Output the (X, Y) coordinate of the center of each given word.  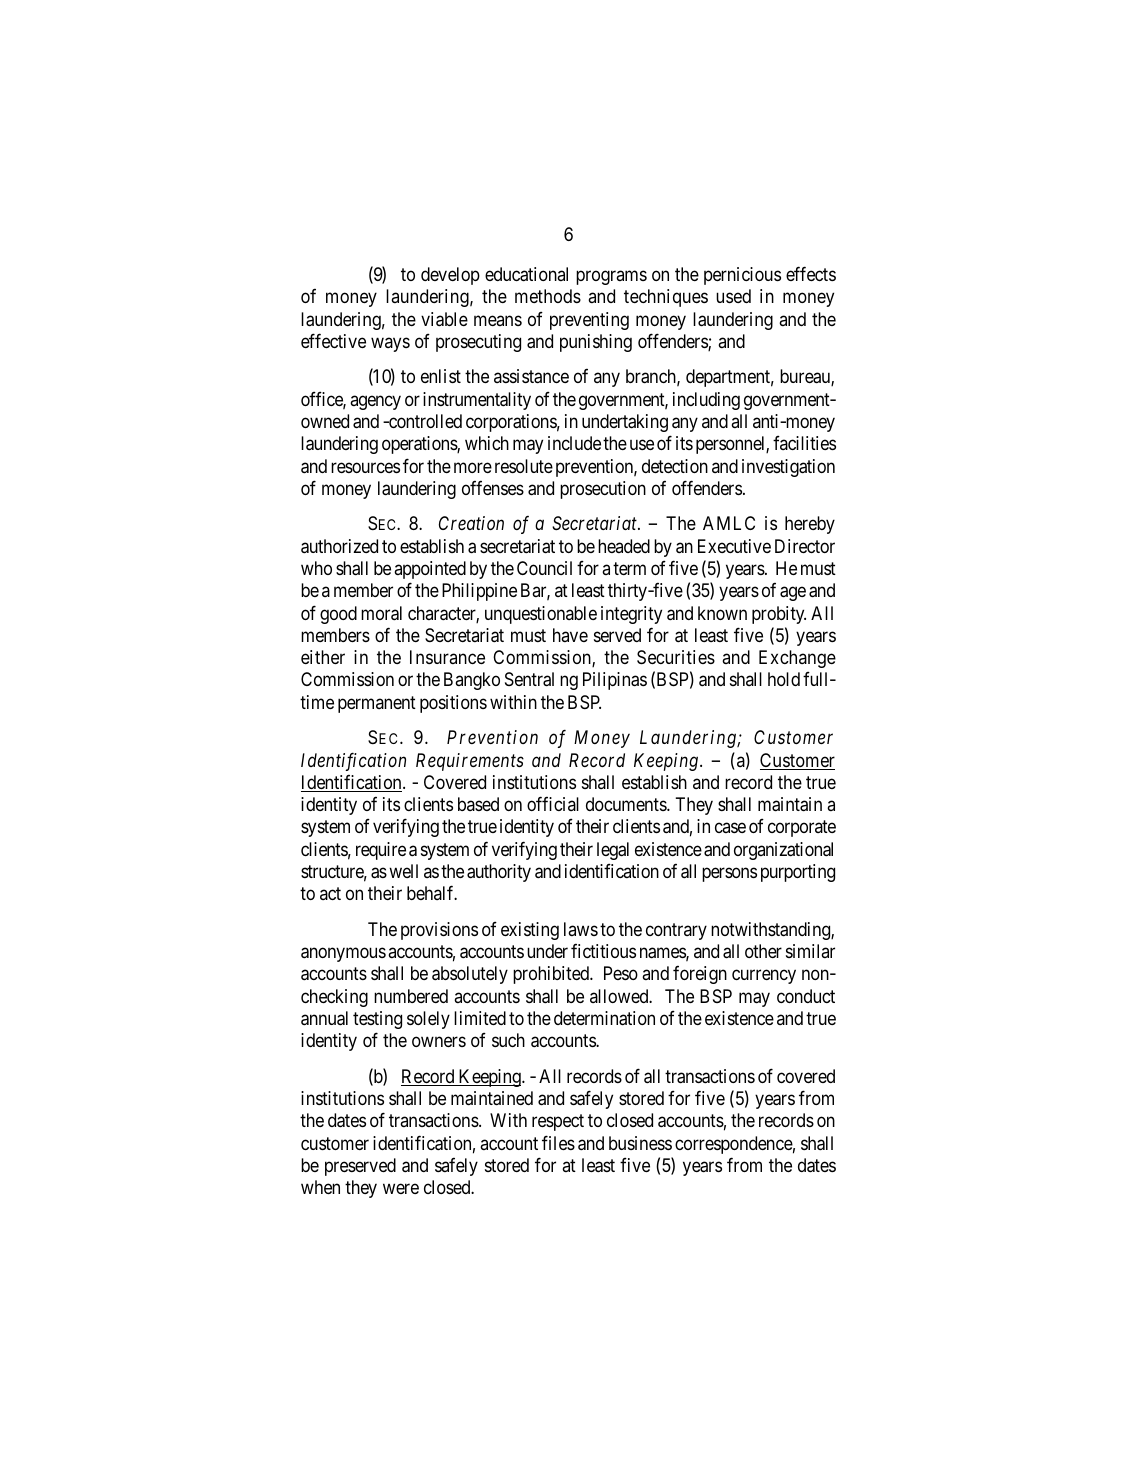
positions (453, 704)
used (733, 296)
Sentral (529, 679)
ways (390, 344)
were (401, 1189)
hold (784, 679)
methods (548, 296)
